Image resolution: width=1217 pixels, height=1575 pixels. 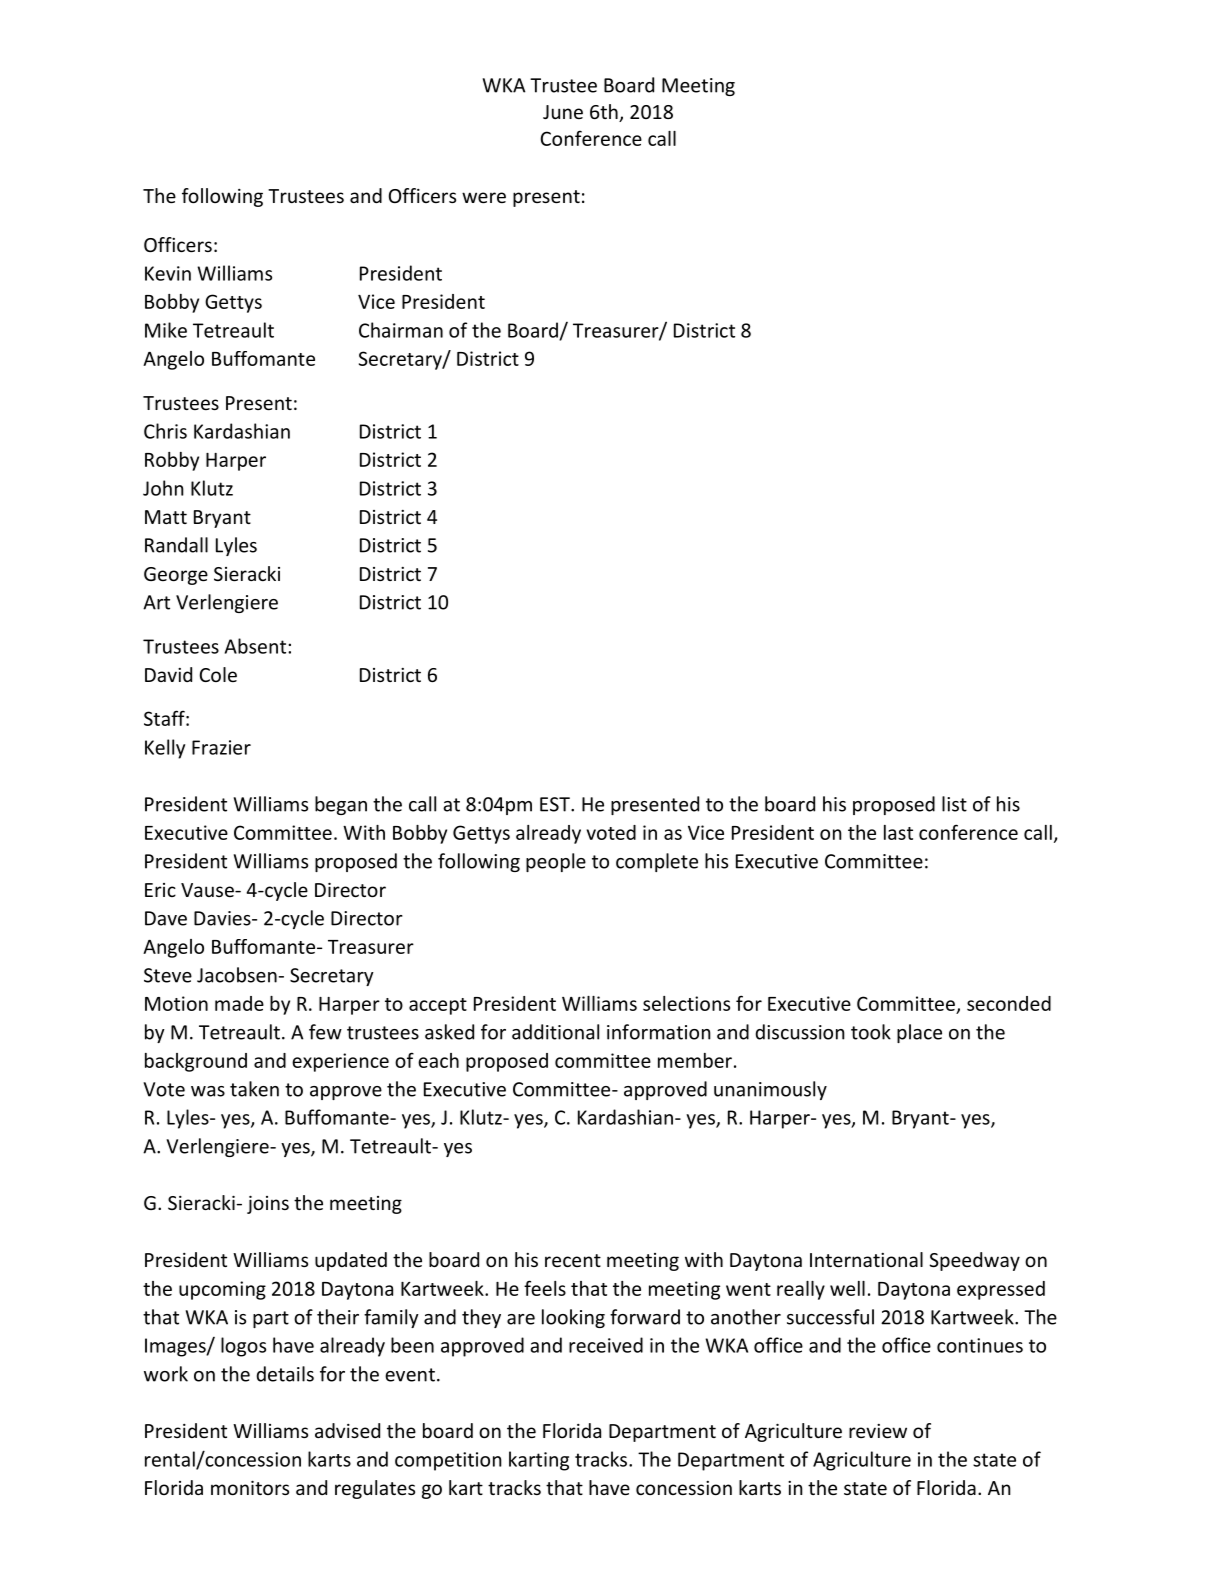 I want to click on additional, so click(x=555, y=1032).
